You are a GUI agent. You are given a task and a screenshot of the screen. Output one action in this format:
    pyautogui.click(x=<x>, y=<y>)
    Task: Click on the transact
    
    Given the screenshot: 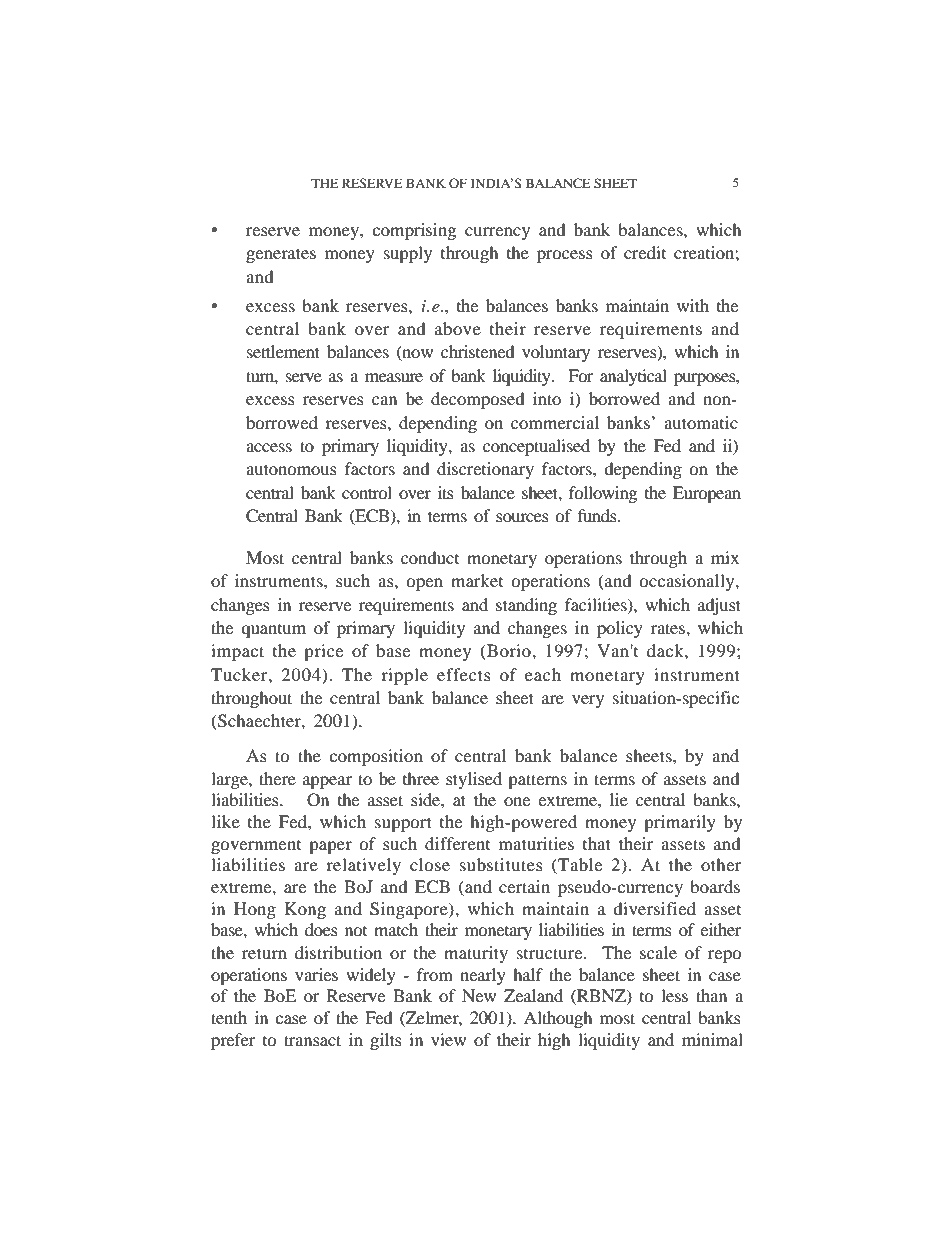 What is the action you would take?
    pyautogui.click(x=312, y=1040)
